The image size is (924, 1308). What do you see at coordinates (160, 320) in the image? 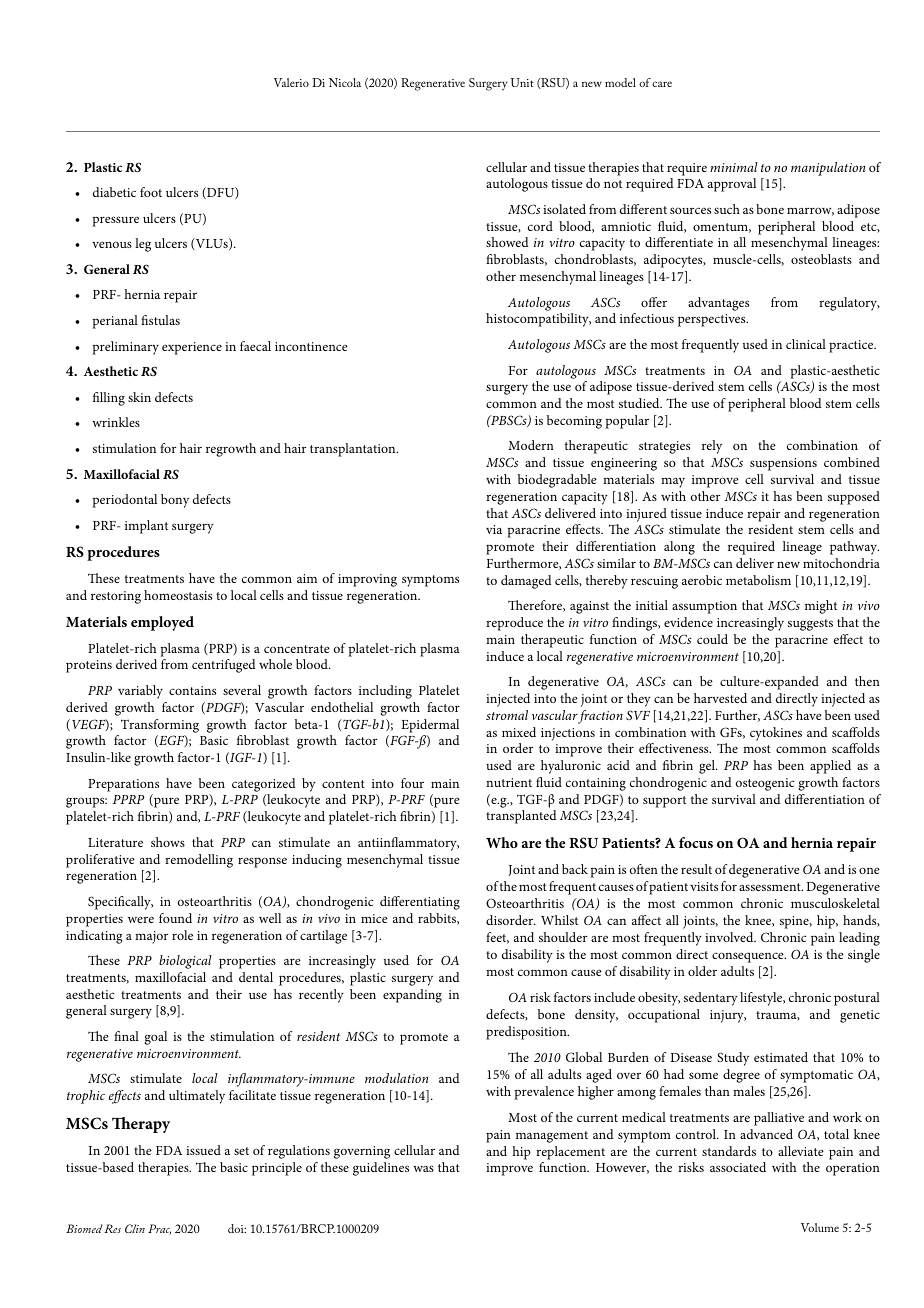
I see `fistulas` at bounding box center [160, 320].
